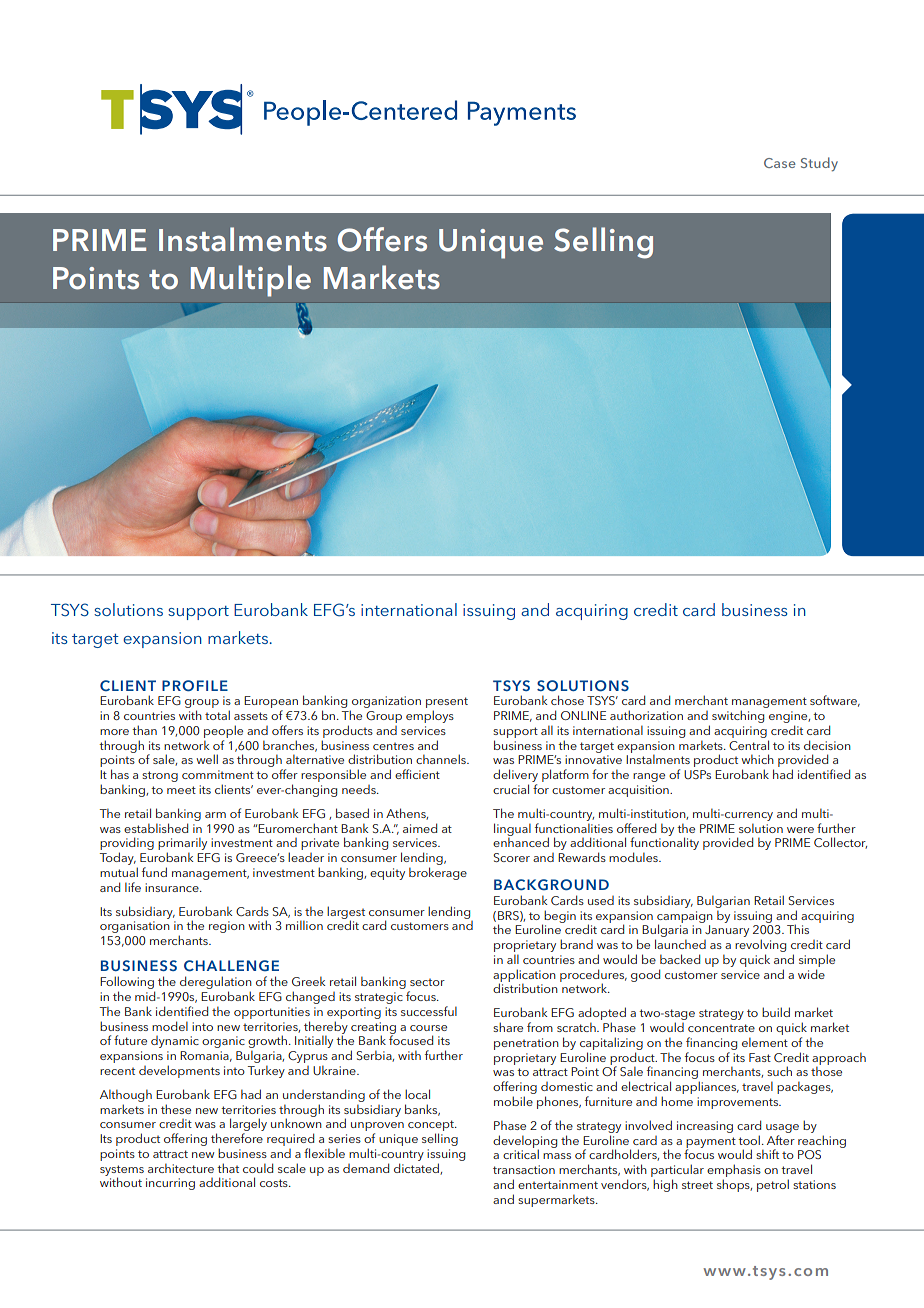  I want to click on authorization, so click(646, 715).
